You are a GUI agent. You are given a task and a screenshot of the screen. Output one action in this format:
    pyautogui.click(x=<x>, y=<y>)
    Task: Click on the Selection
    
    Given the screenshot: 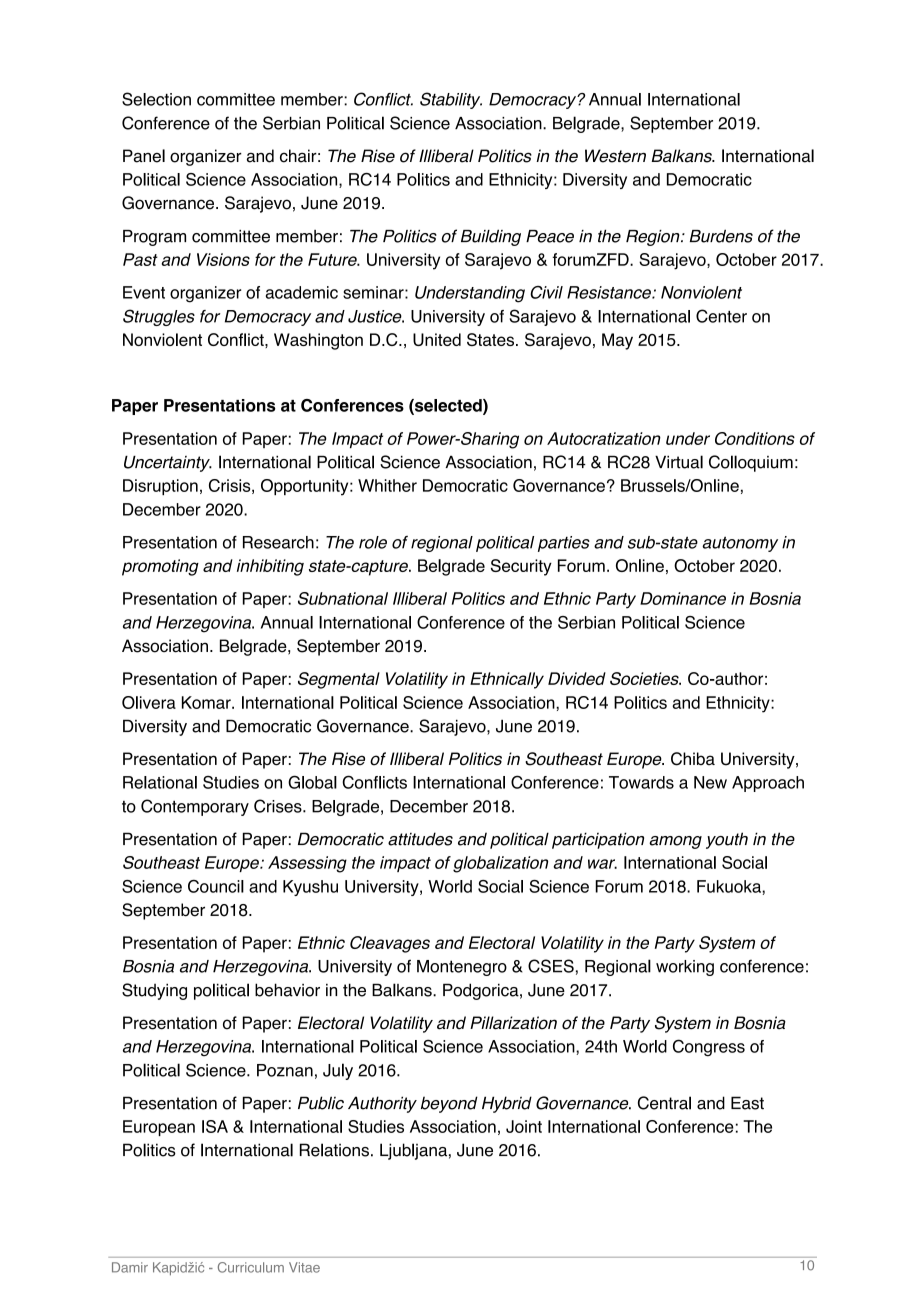 What is the action you would take?
    pyautogui.click(x=156, y=99)
